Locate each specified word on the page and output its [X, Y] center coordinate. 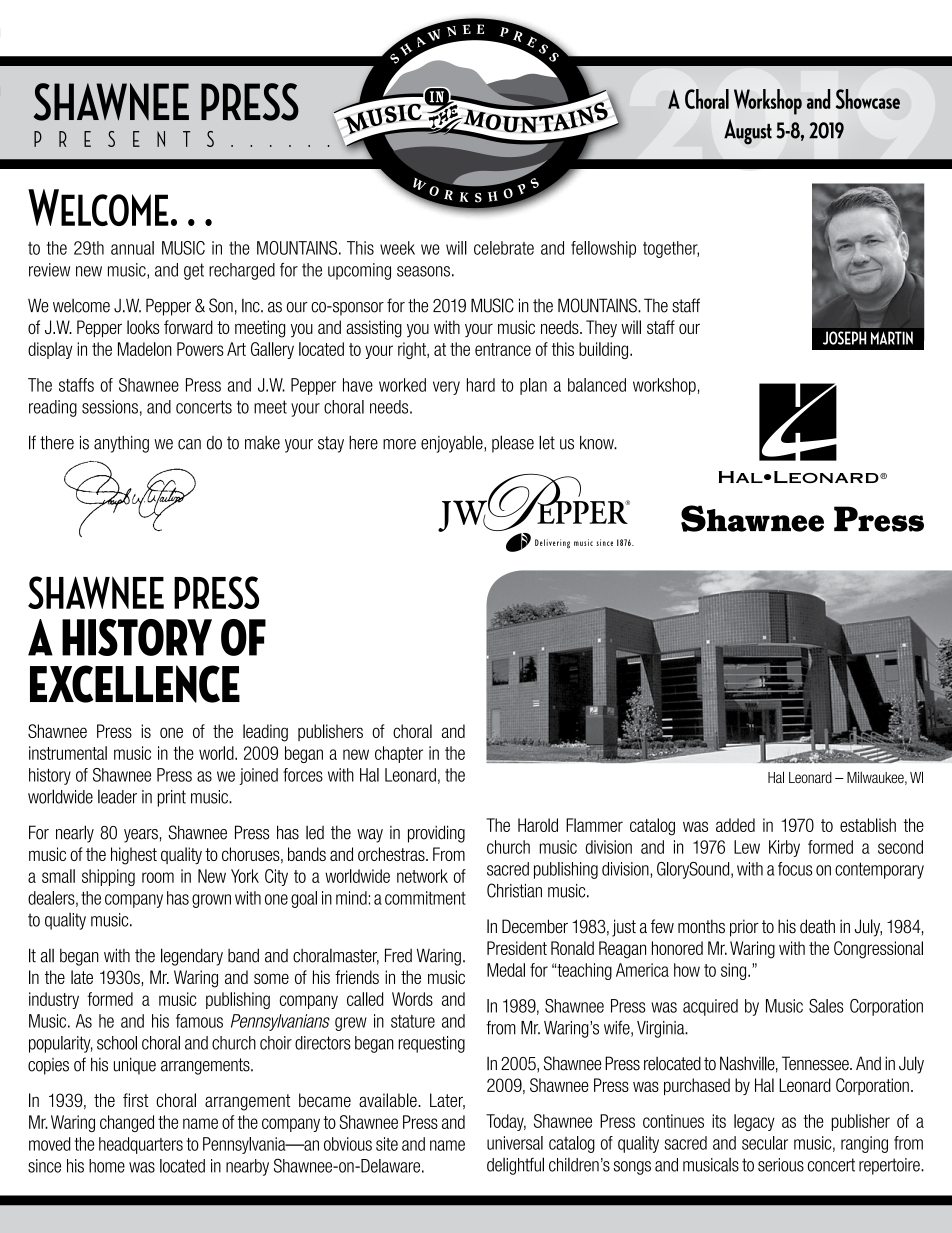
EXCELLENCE [135, 684]
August [748, 132]
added [735, 825]
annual [132, 248]
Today [506, 1122]
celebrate [504, 248]
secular [765, 1143]
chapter [399, 754]
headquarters [141, 1145]
